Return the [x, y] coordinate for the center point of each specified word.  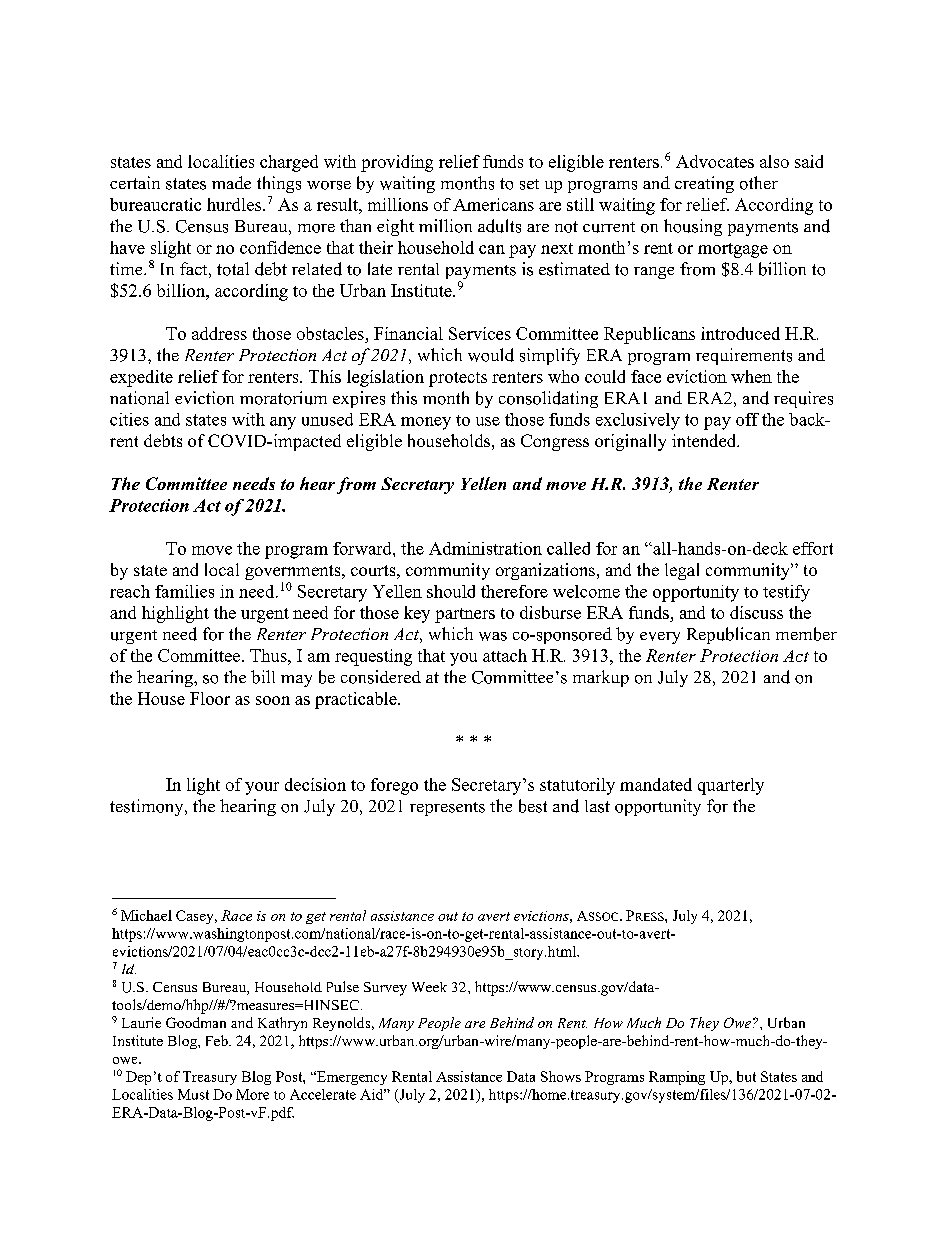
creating [704, 184]
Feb [218, 1040]
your [262, 788]
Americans [493, 204]
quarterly [731, 786]
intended [705, 440]
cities [129, 419]
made [231, 182]
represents [447, 809]
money [426, 423]
